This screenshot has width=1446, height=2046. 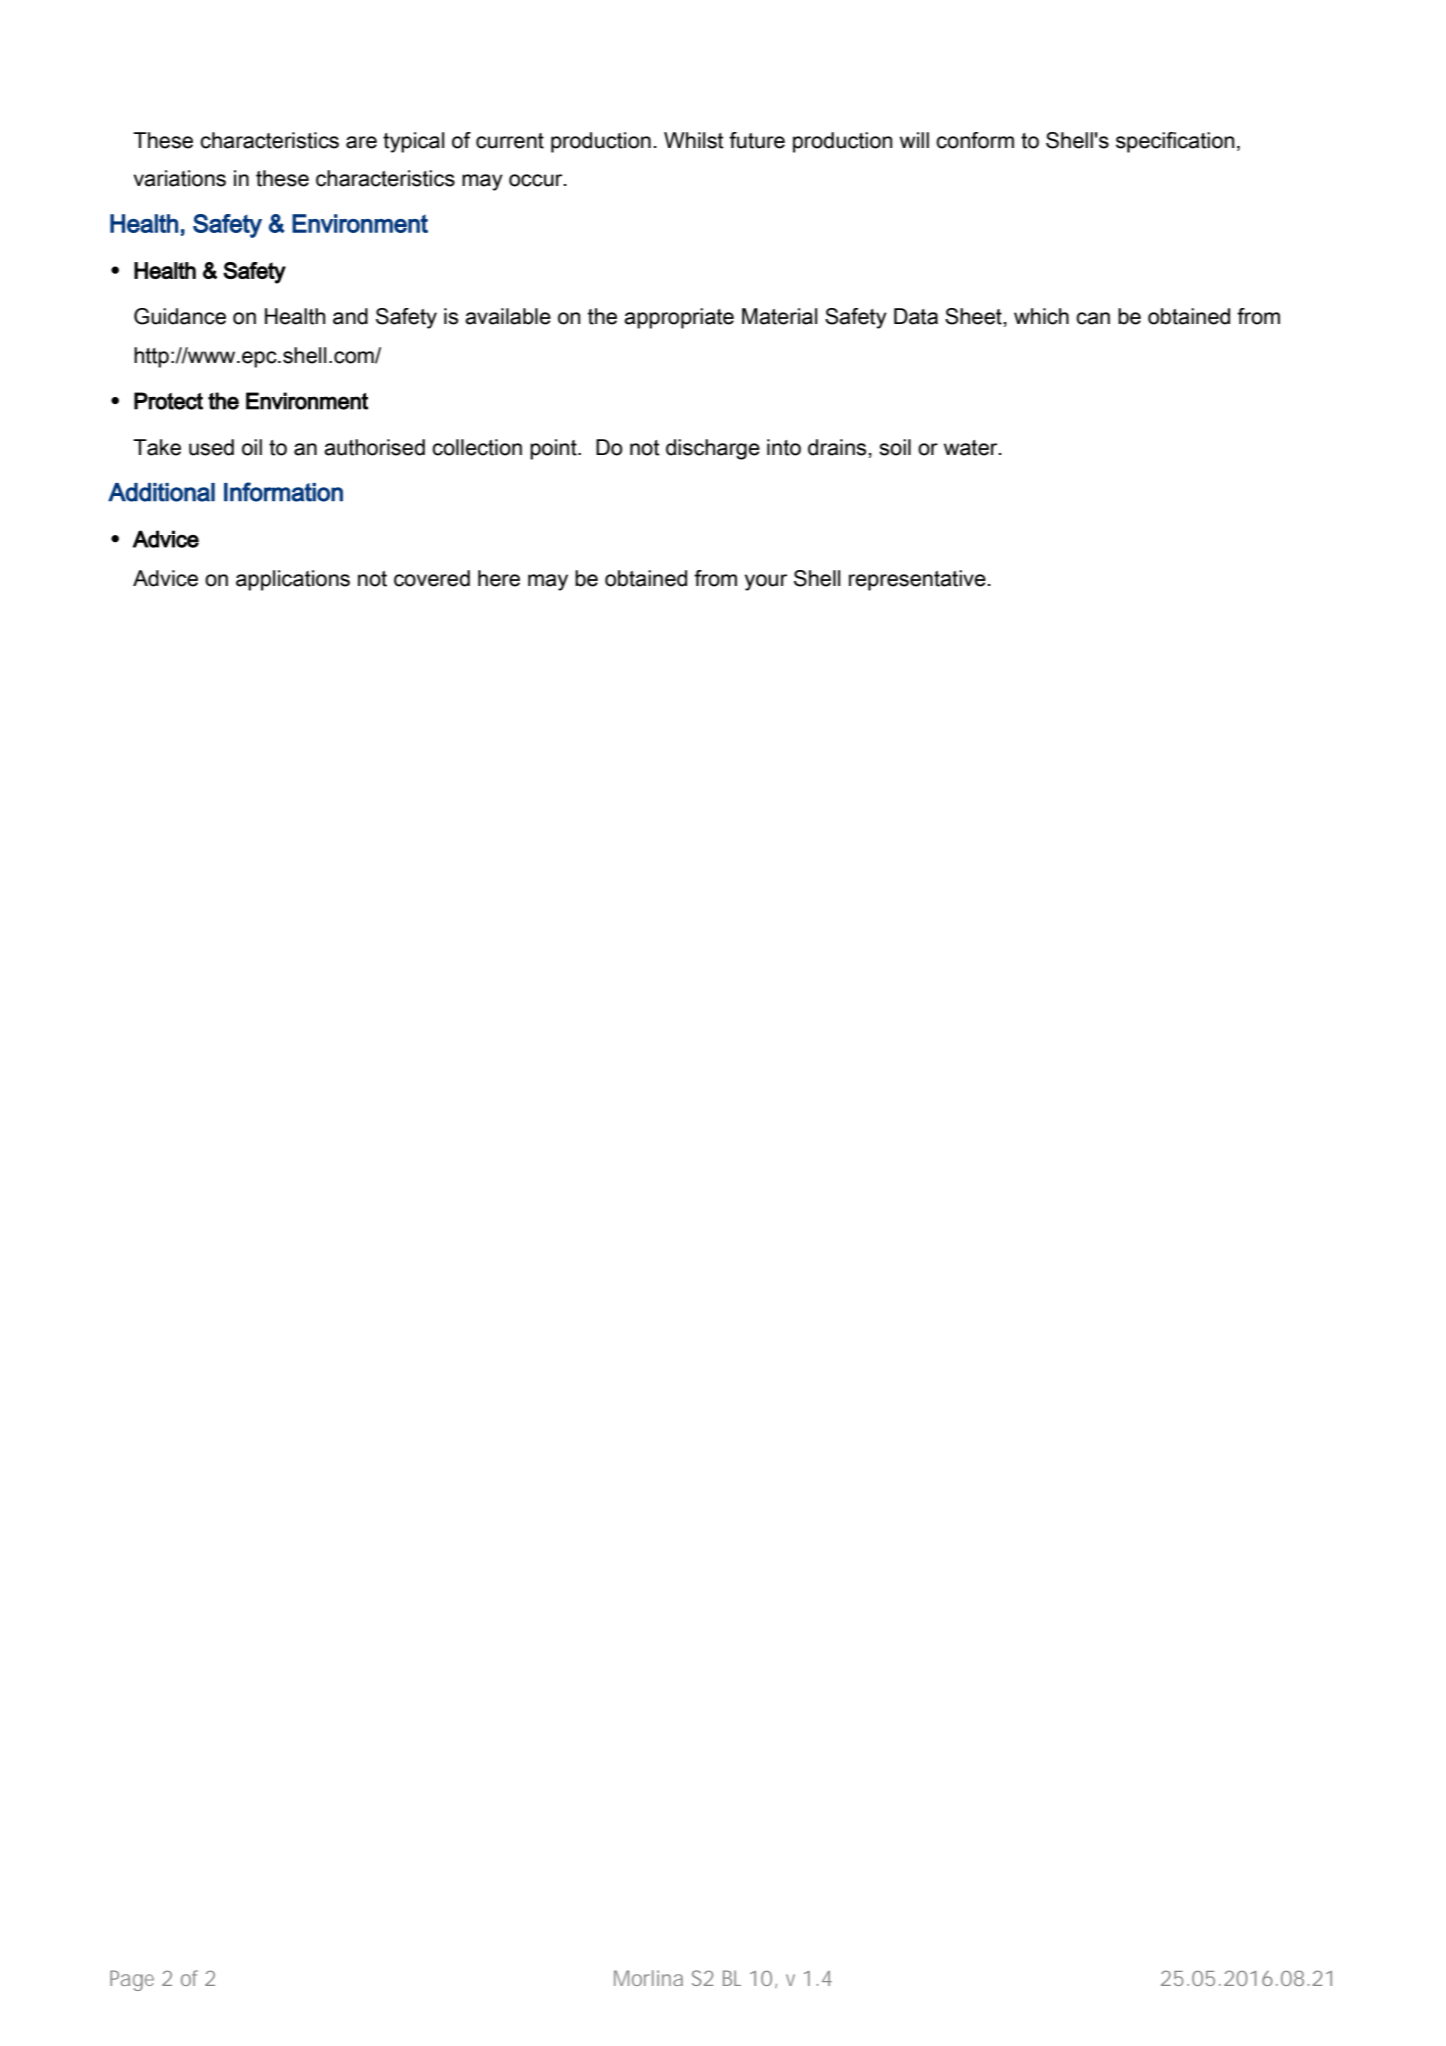 I want to click on representative, so click(x=917, y=580).
